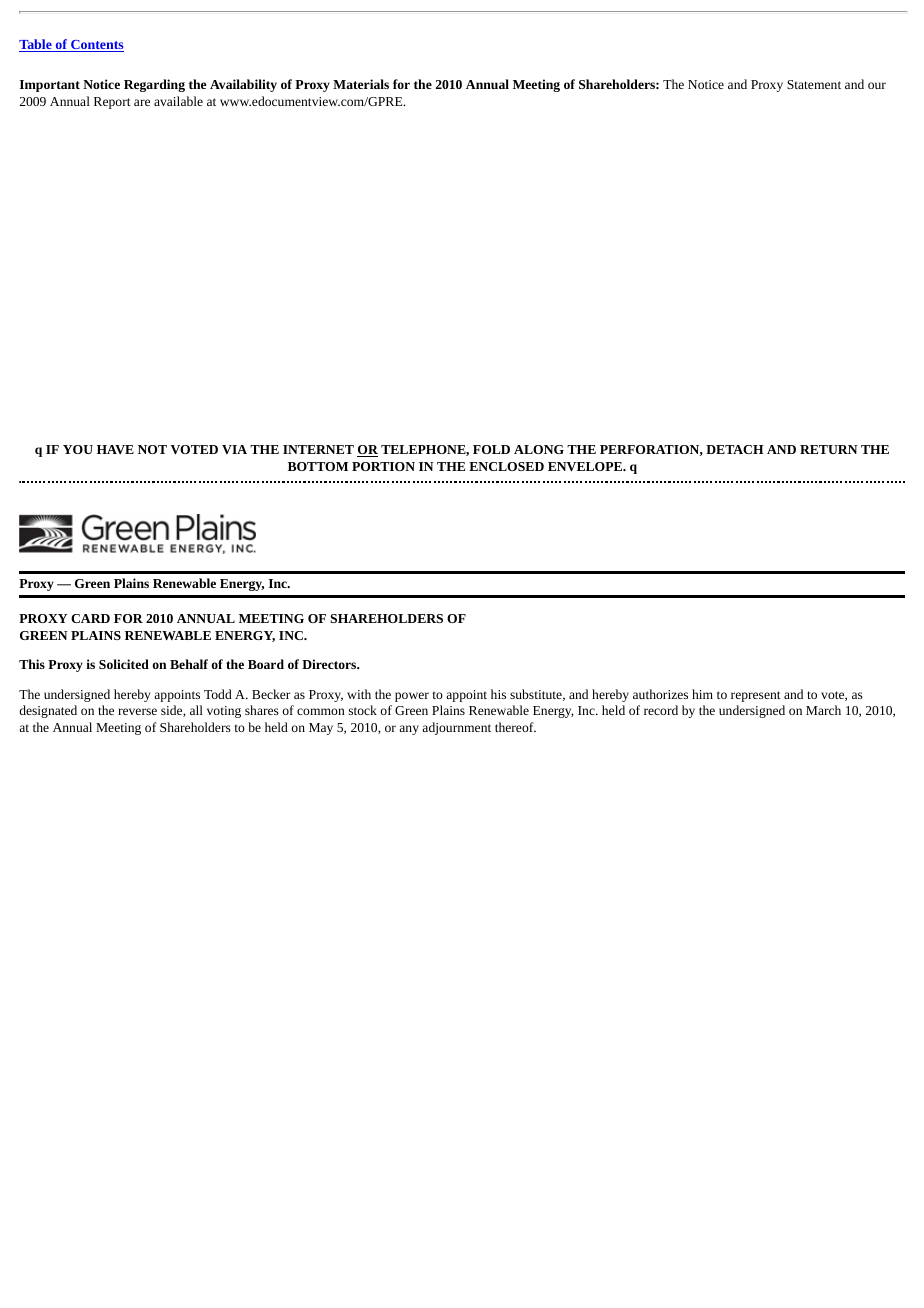 The height and width of the page is (1308, 924). I want to click on PORTION, so click(383, 466).
